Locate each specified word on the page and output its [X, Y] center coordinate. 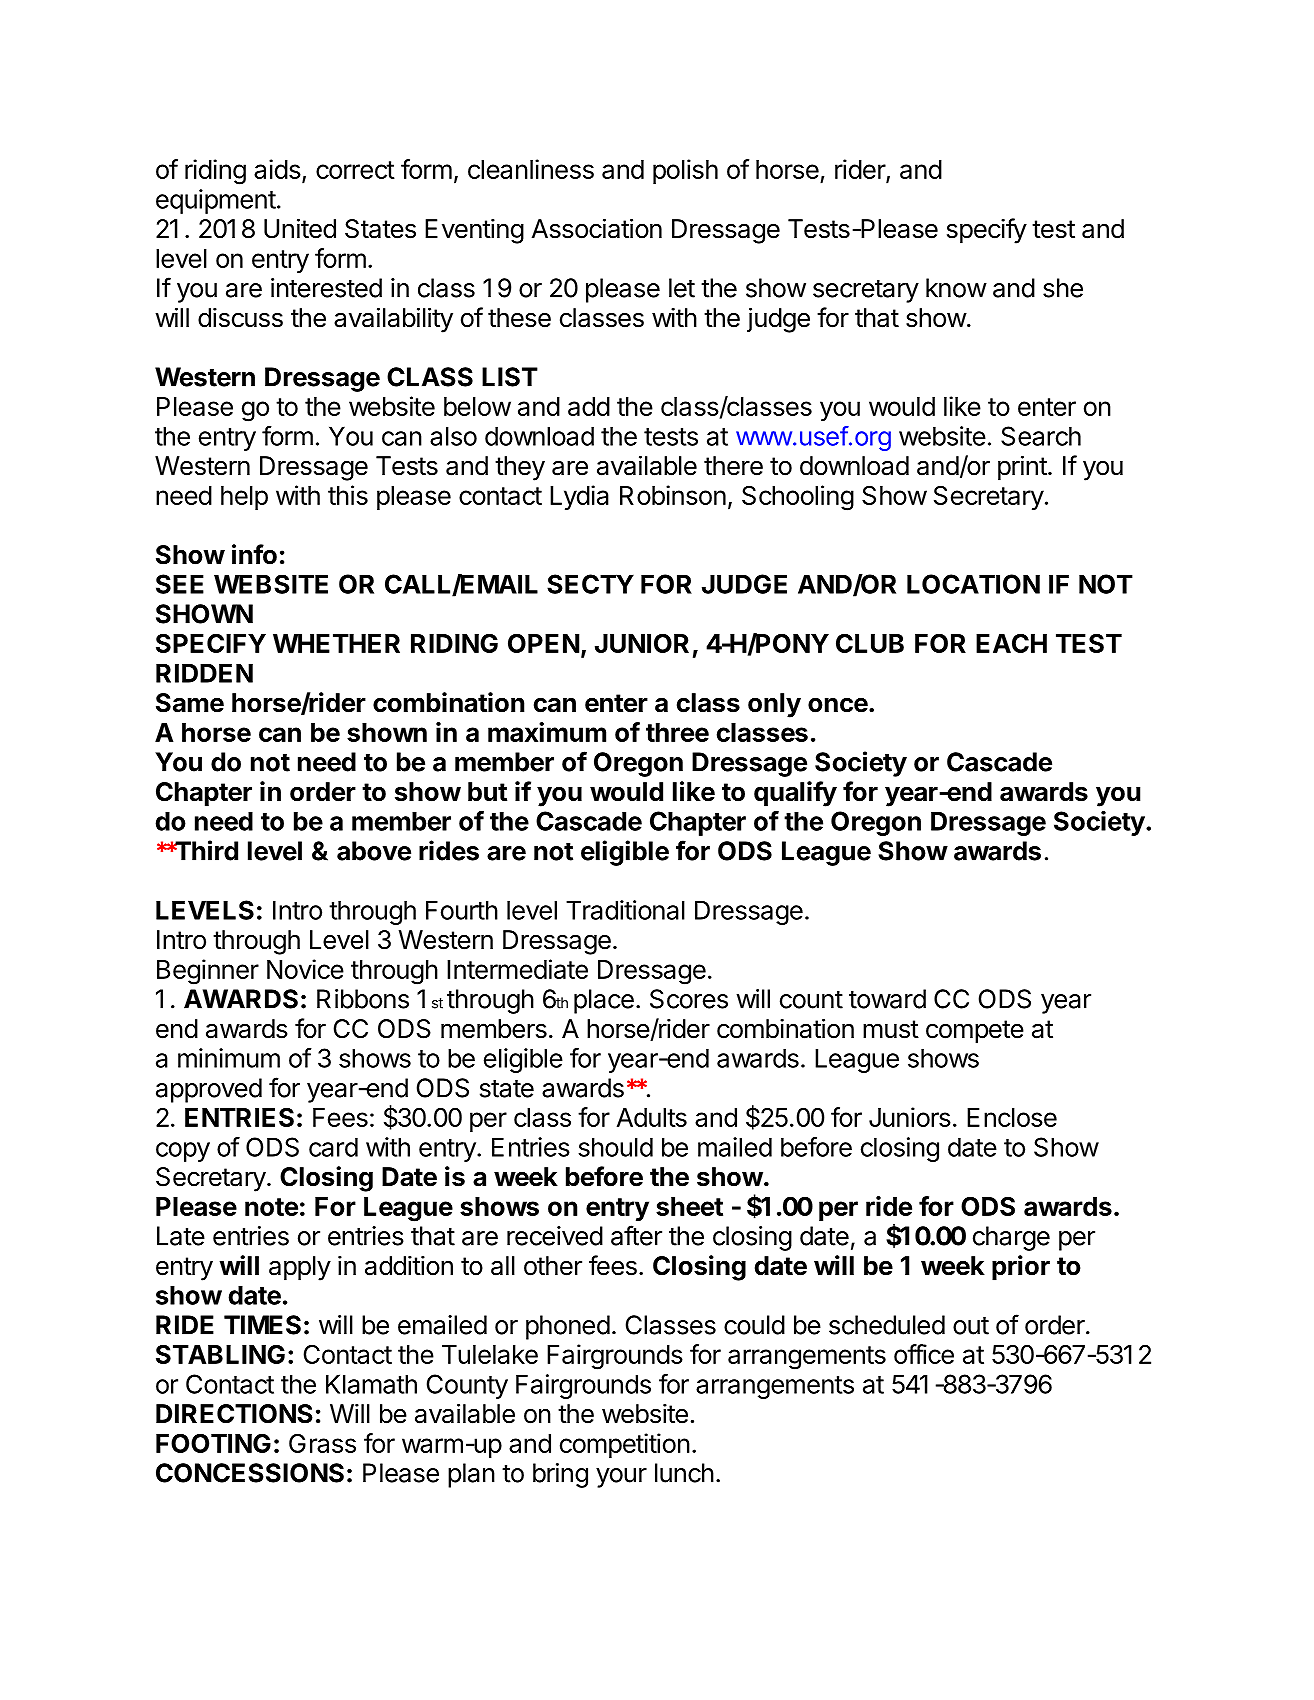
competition [625, 1445]
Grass [322, 1443]
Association [597, 228]
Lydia [579, 497]
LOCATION [973, 584]
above [374, 851]
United [300, 228]
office [924, 1354]
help [244, 498]
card [333, 1147]
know [956, 288]
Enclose [1012, 1117]
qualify [795, 794]
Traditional [625, 910]
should [615, 1147]
